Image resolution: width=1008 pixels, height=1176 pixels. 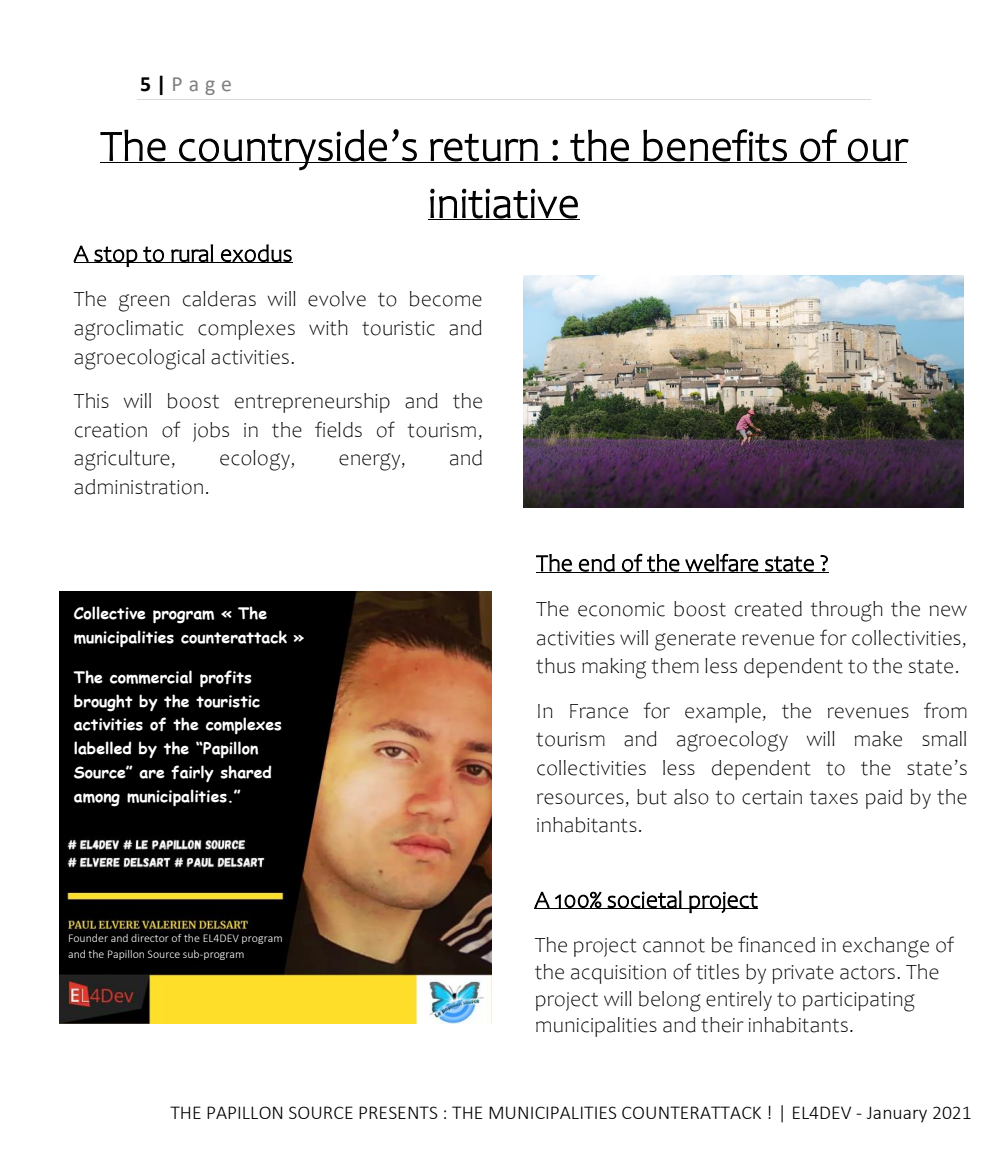 What do you see at coordinates (97, 800) in the page?
I see `among` at bounding box center [97, 800].
